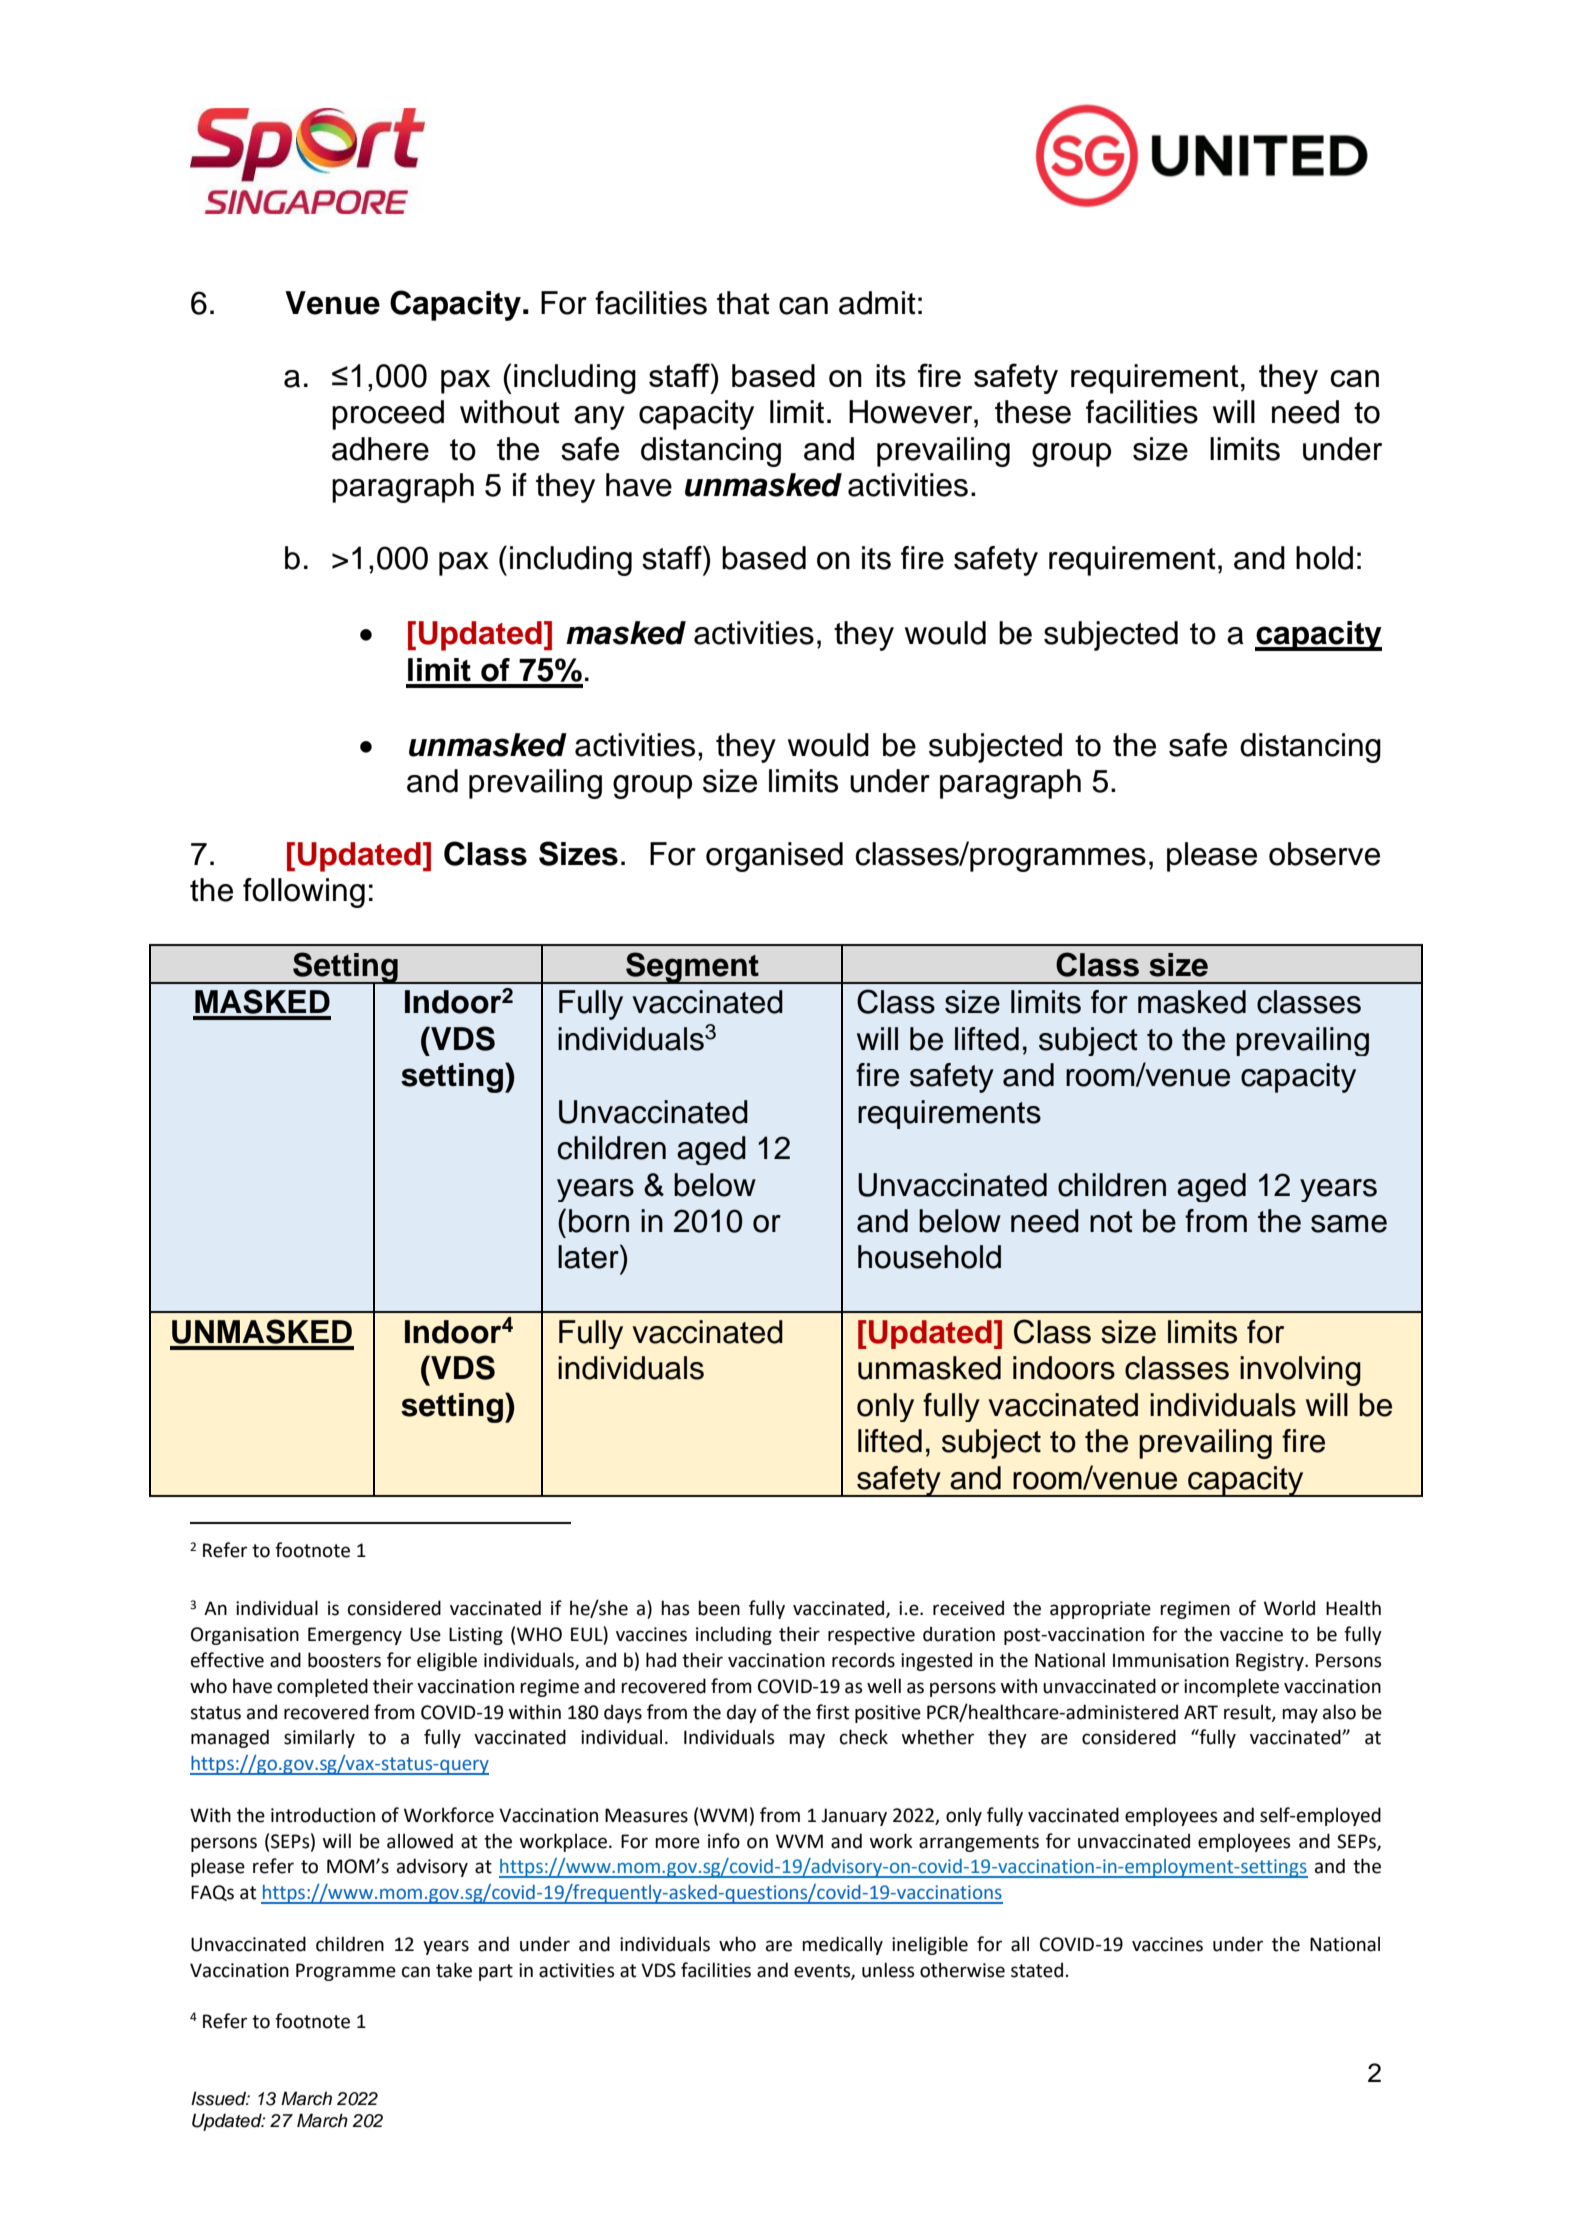 The image size is (1572, 2224). Describe the element at coordinates (1324, 854) in the image. I see `observe` at that location.
